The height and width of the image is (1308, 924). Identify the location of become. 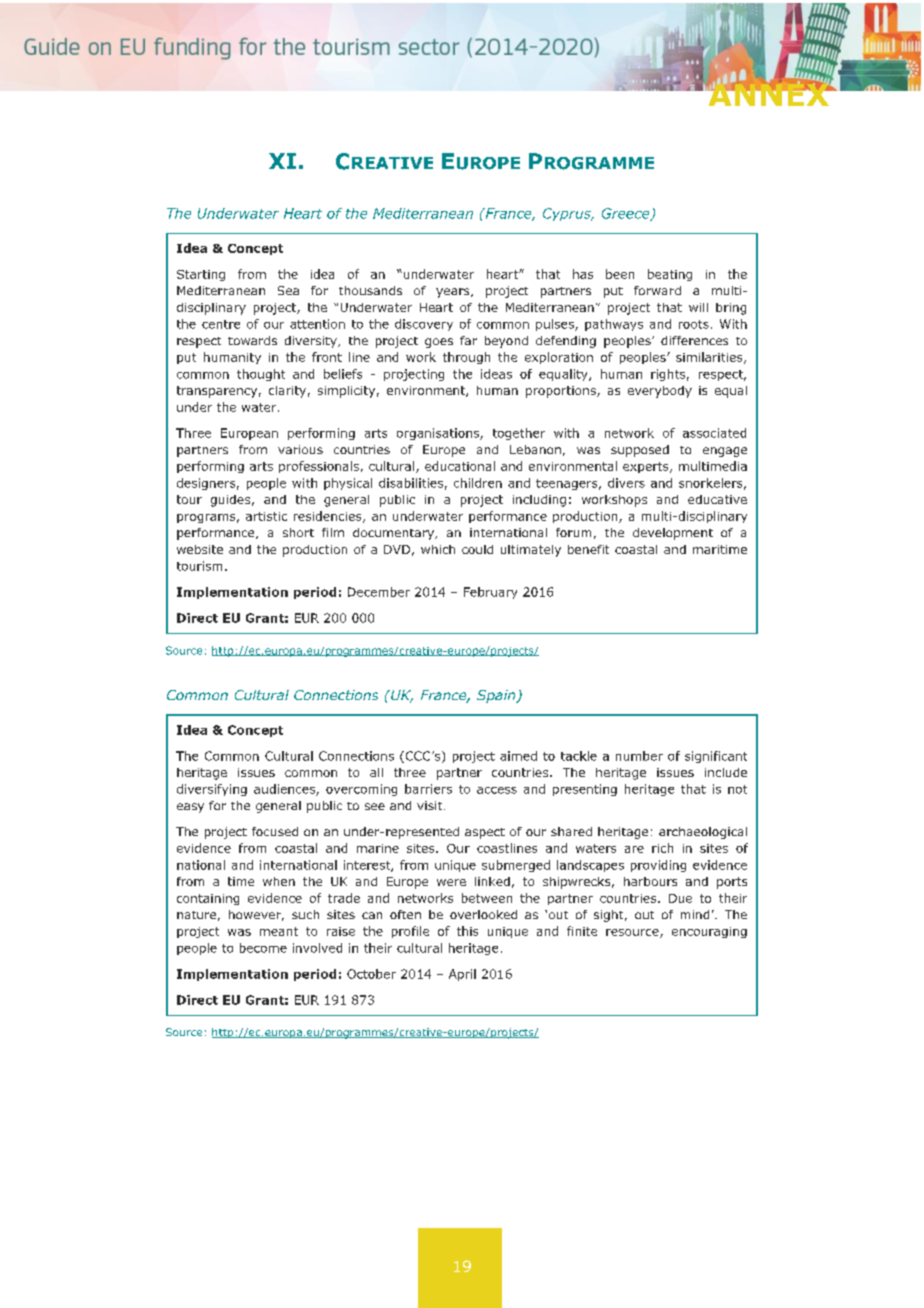
(263, 948).
